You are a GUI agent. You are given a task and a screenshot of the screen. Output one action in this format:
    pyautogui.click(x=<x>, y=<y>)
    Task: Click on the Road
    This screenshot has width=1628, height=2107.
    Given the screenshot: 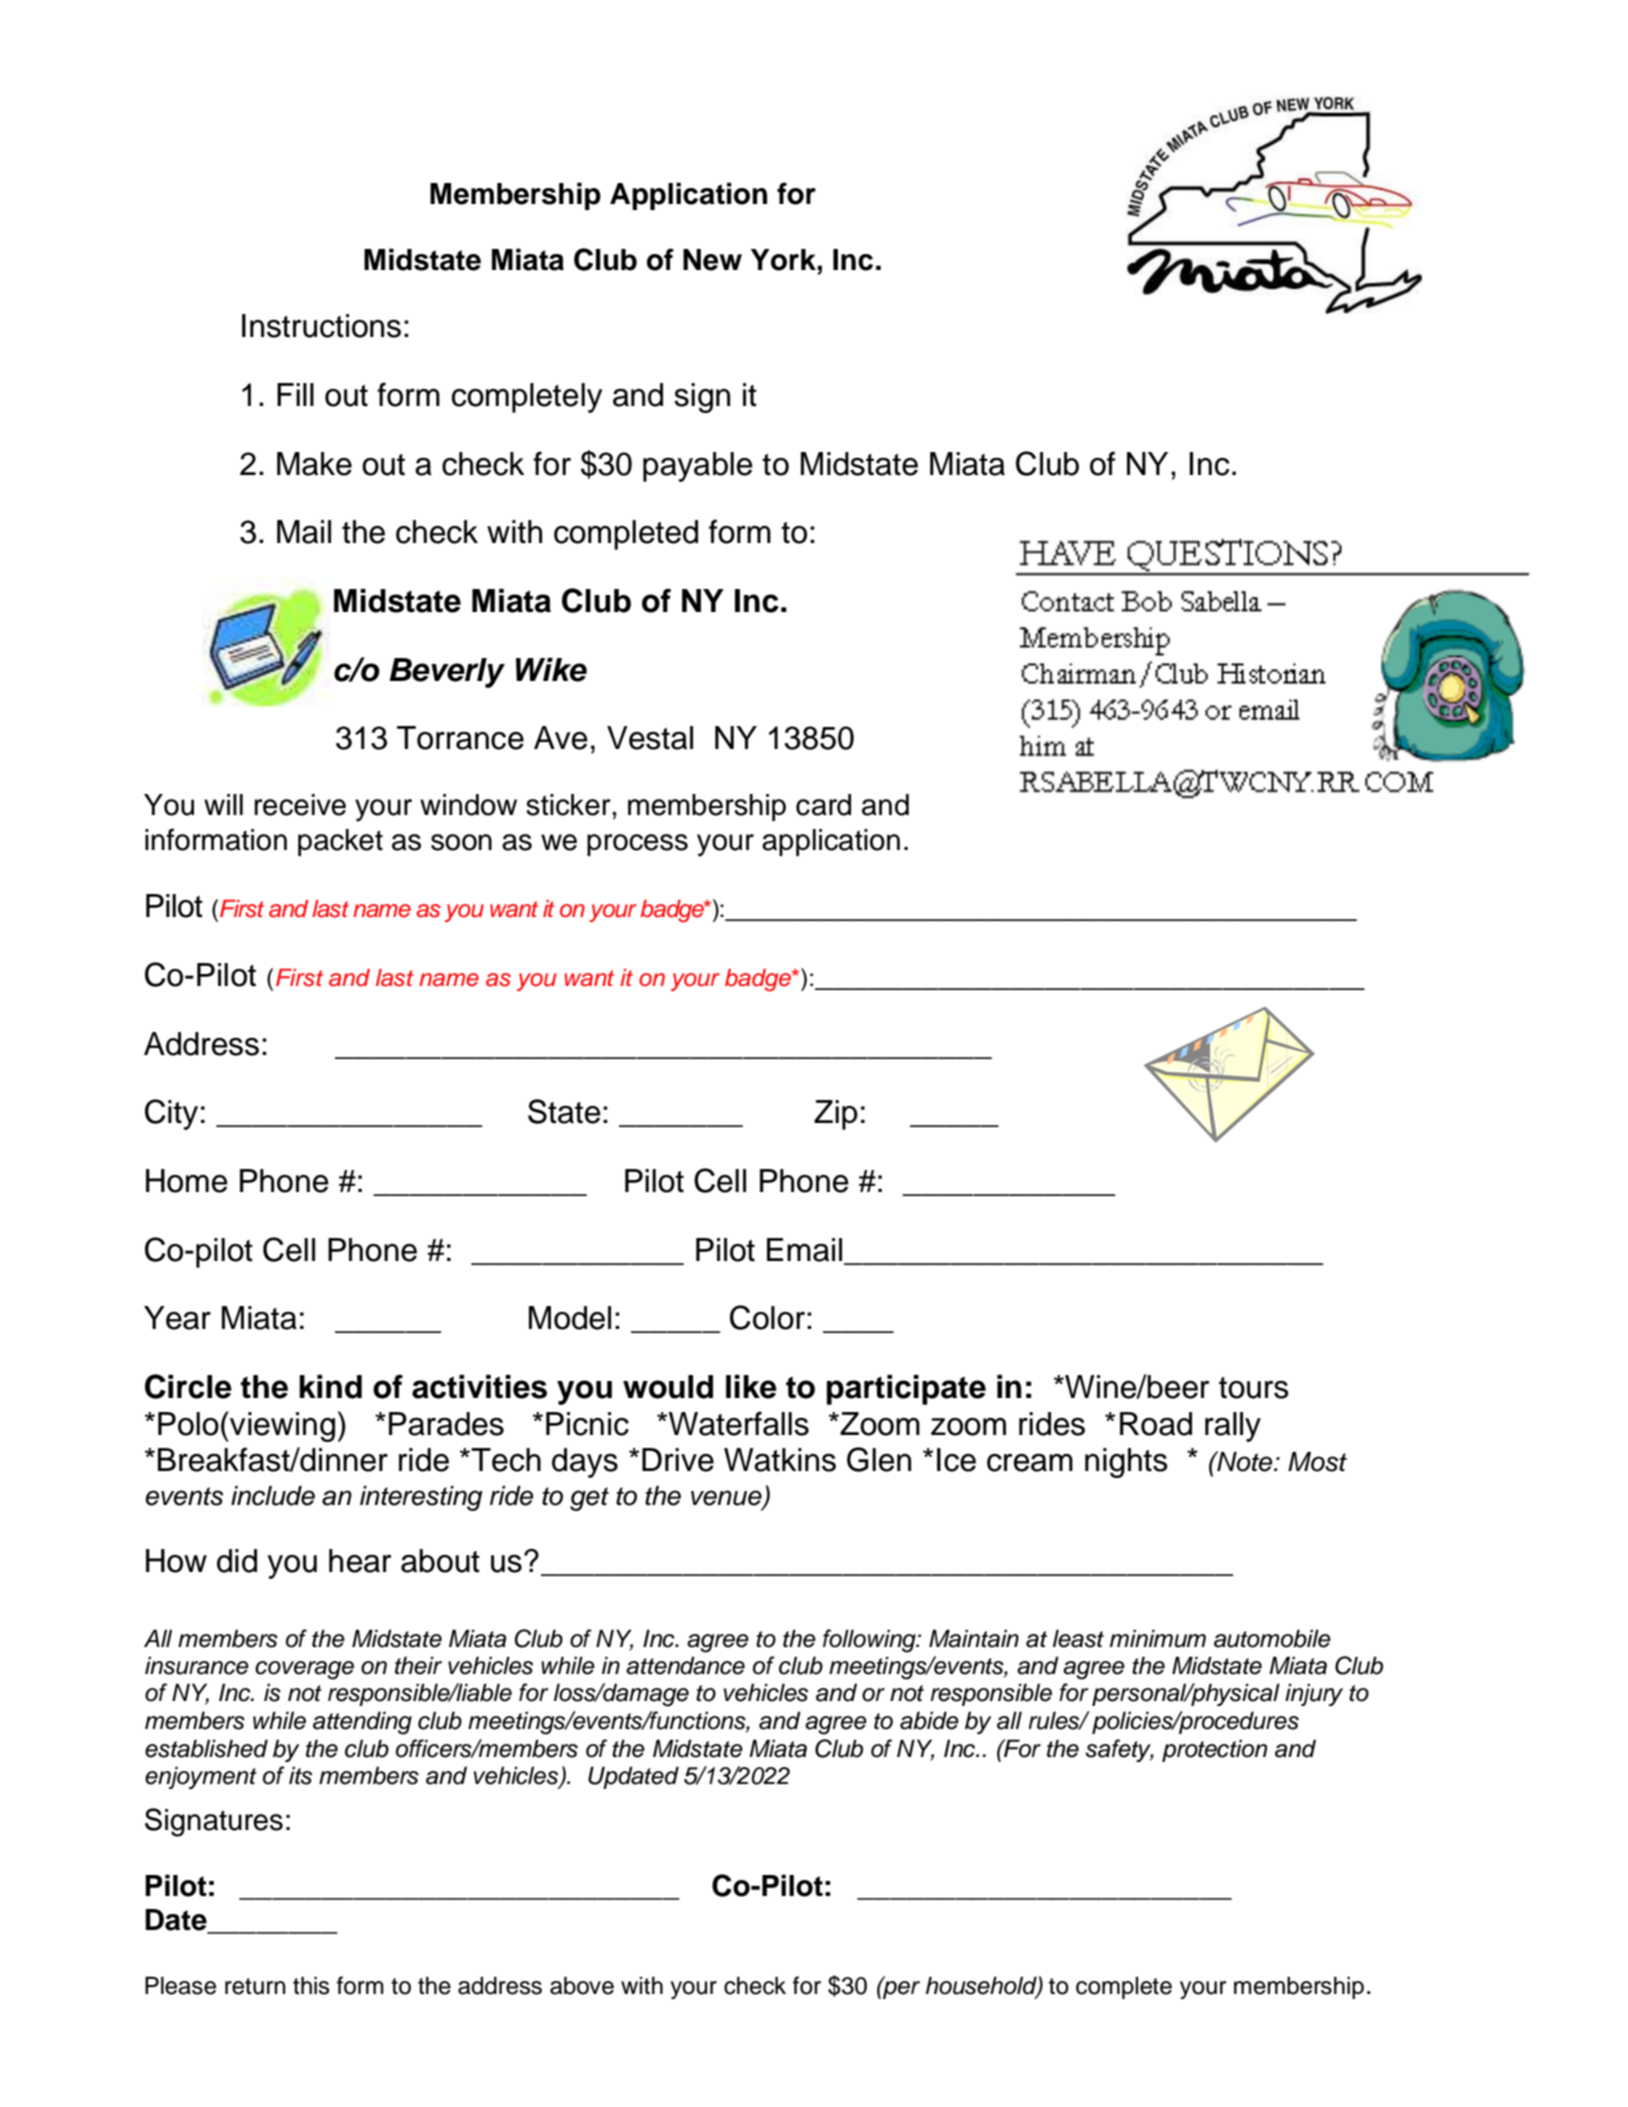 What is the action you would take?
    pyautogui.click(x=1156, y=1424)
